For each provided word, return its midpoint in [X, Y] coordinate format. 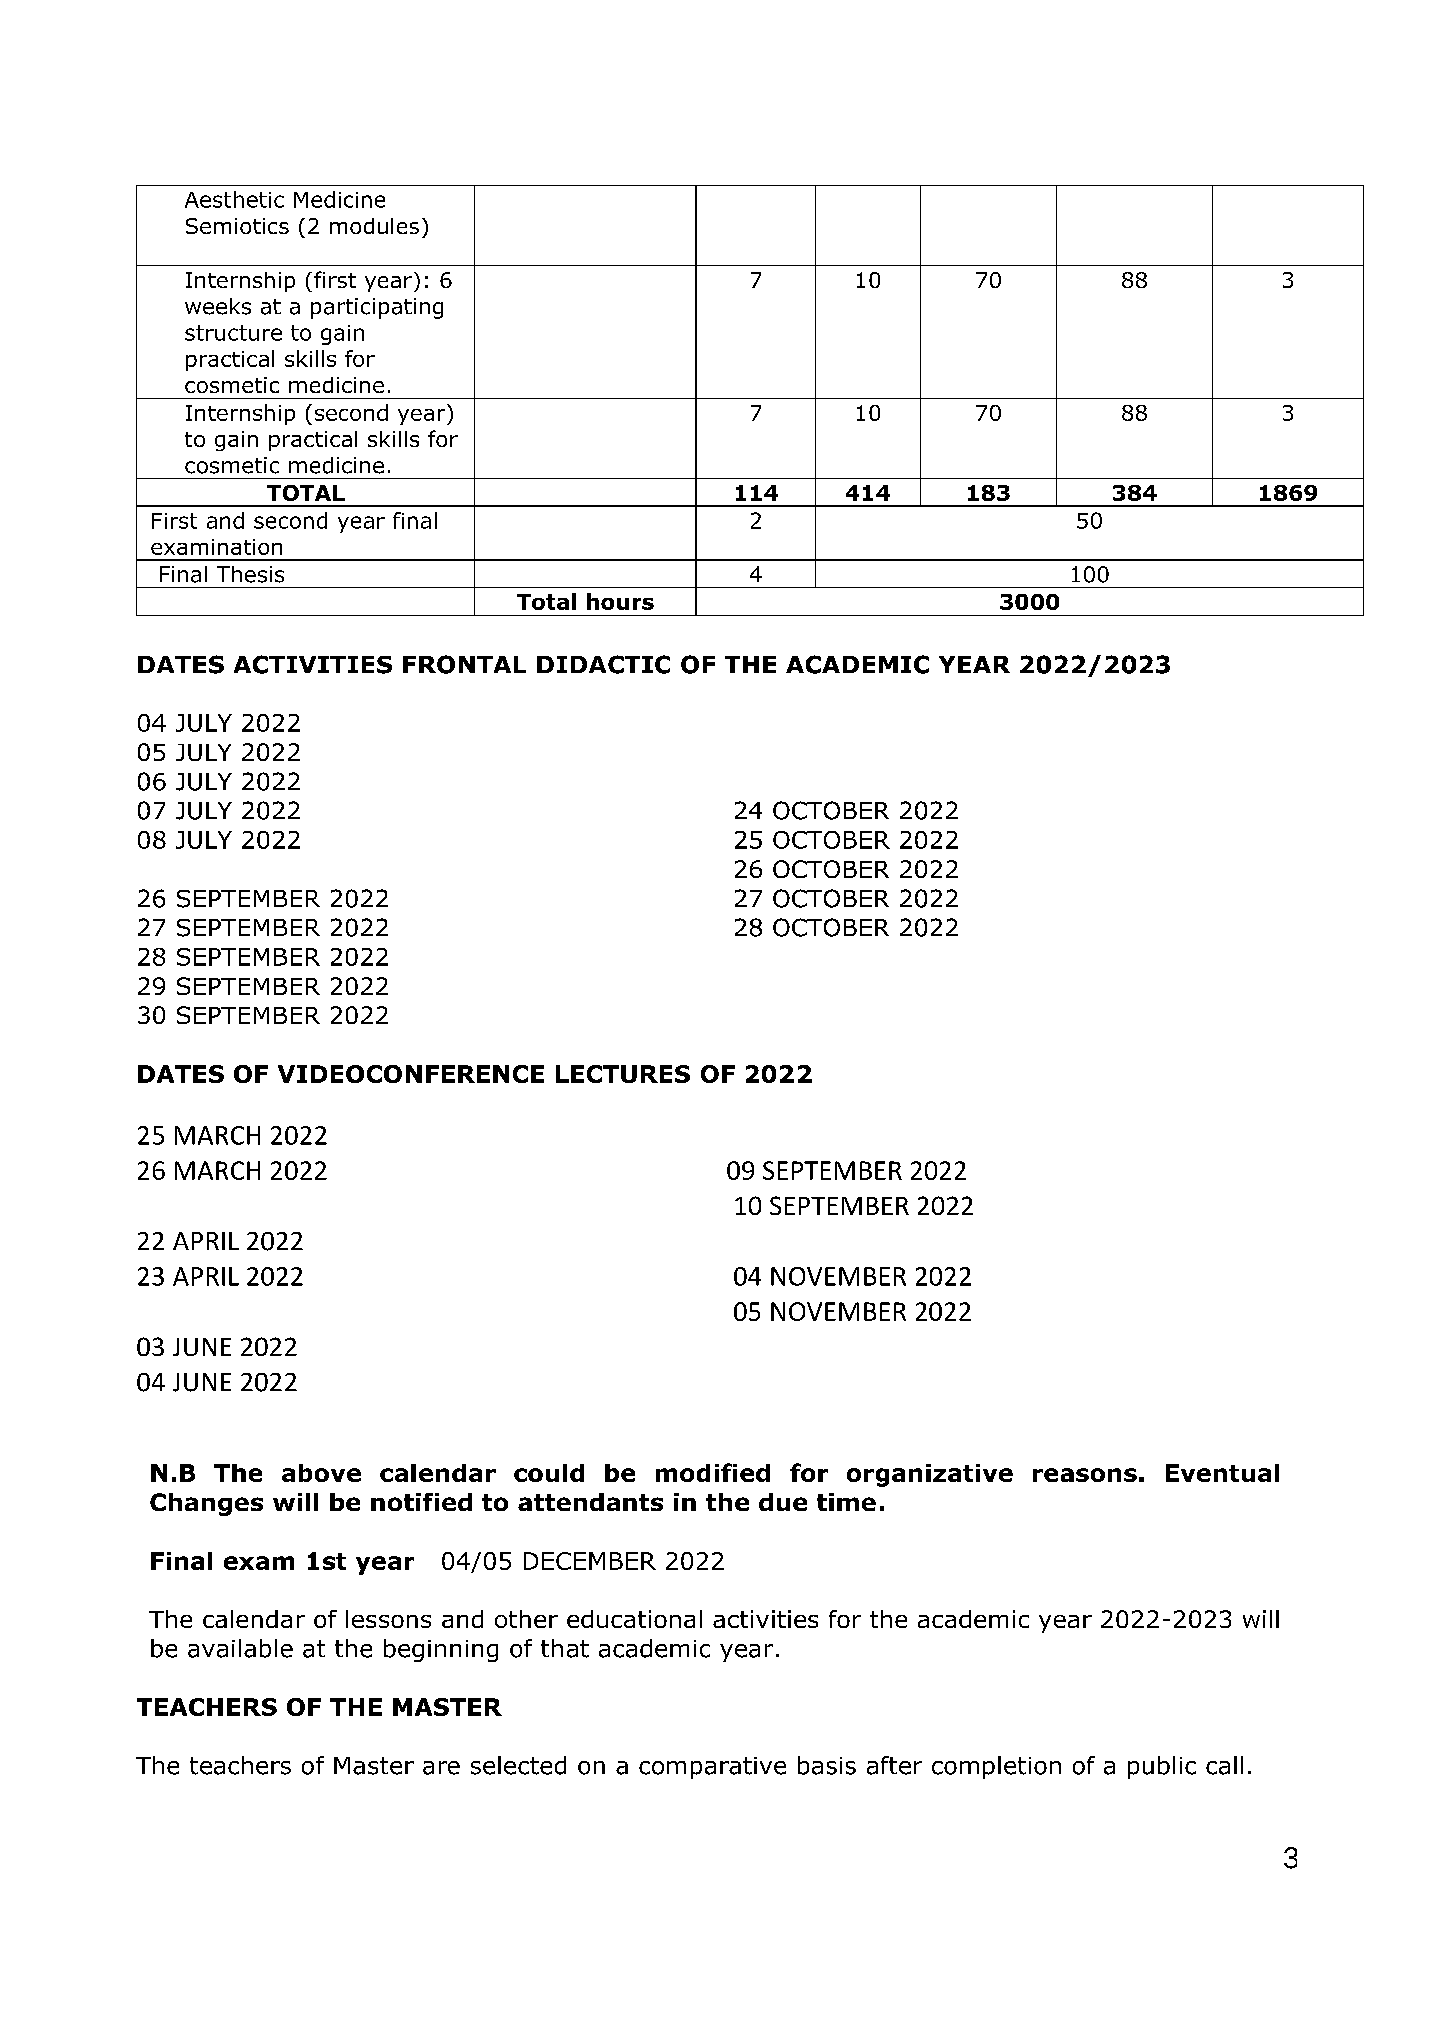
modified [713, 1472]
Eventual [1222, 1473]
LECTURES [623, 1074]
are [441, 1768]
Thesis [250, 574]
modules [374, 226]
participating [377, 308]
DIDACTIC [603, 664]
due [783, 1502]
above [321, 1473]
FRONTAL [464, 664]
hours [620, 601]
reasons [1085, 1475]
